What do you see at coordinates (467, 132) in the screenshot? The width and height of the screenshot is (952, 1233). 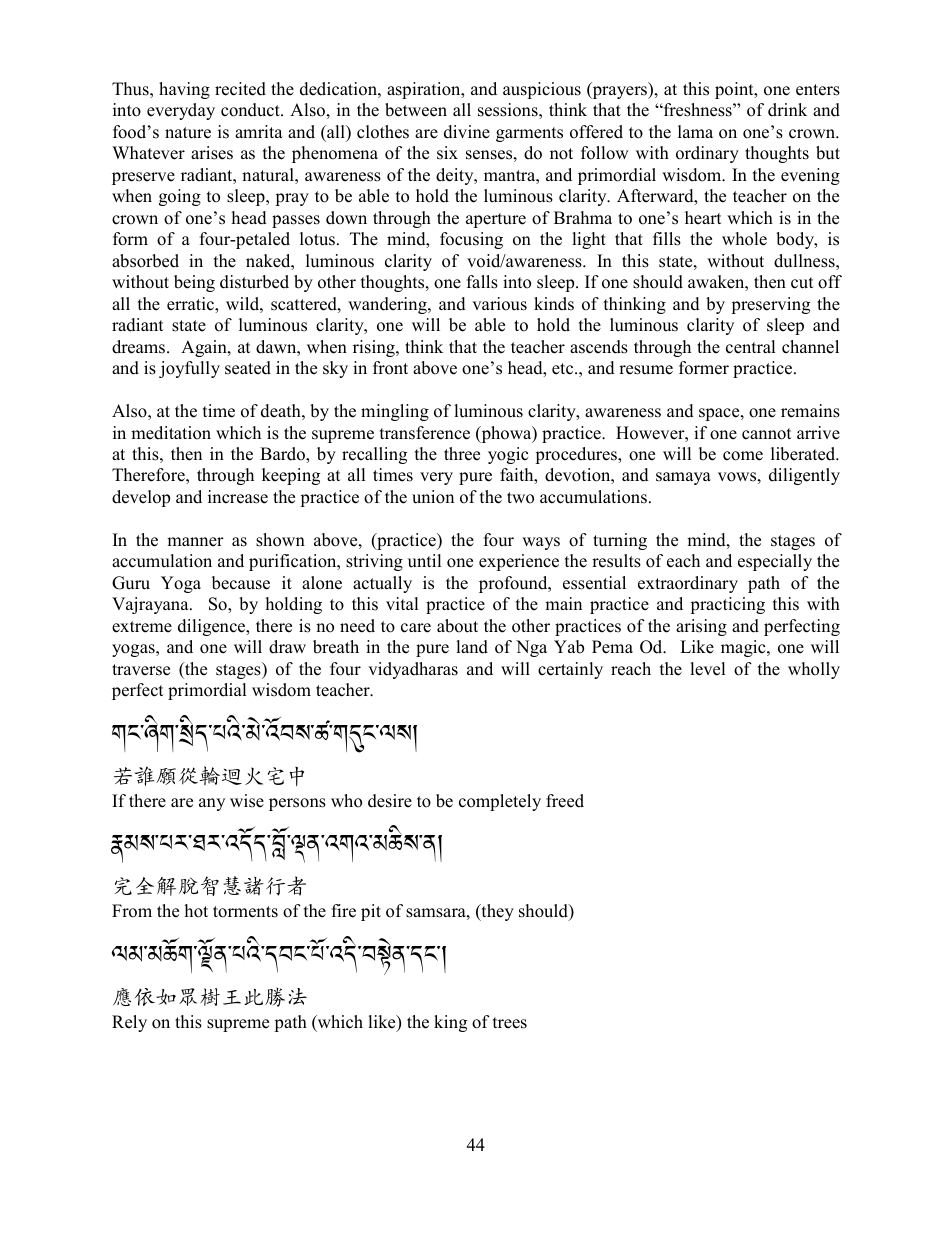 I see `divine` at bounding box center [467, 132].
